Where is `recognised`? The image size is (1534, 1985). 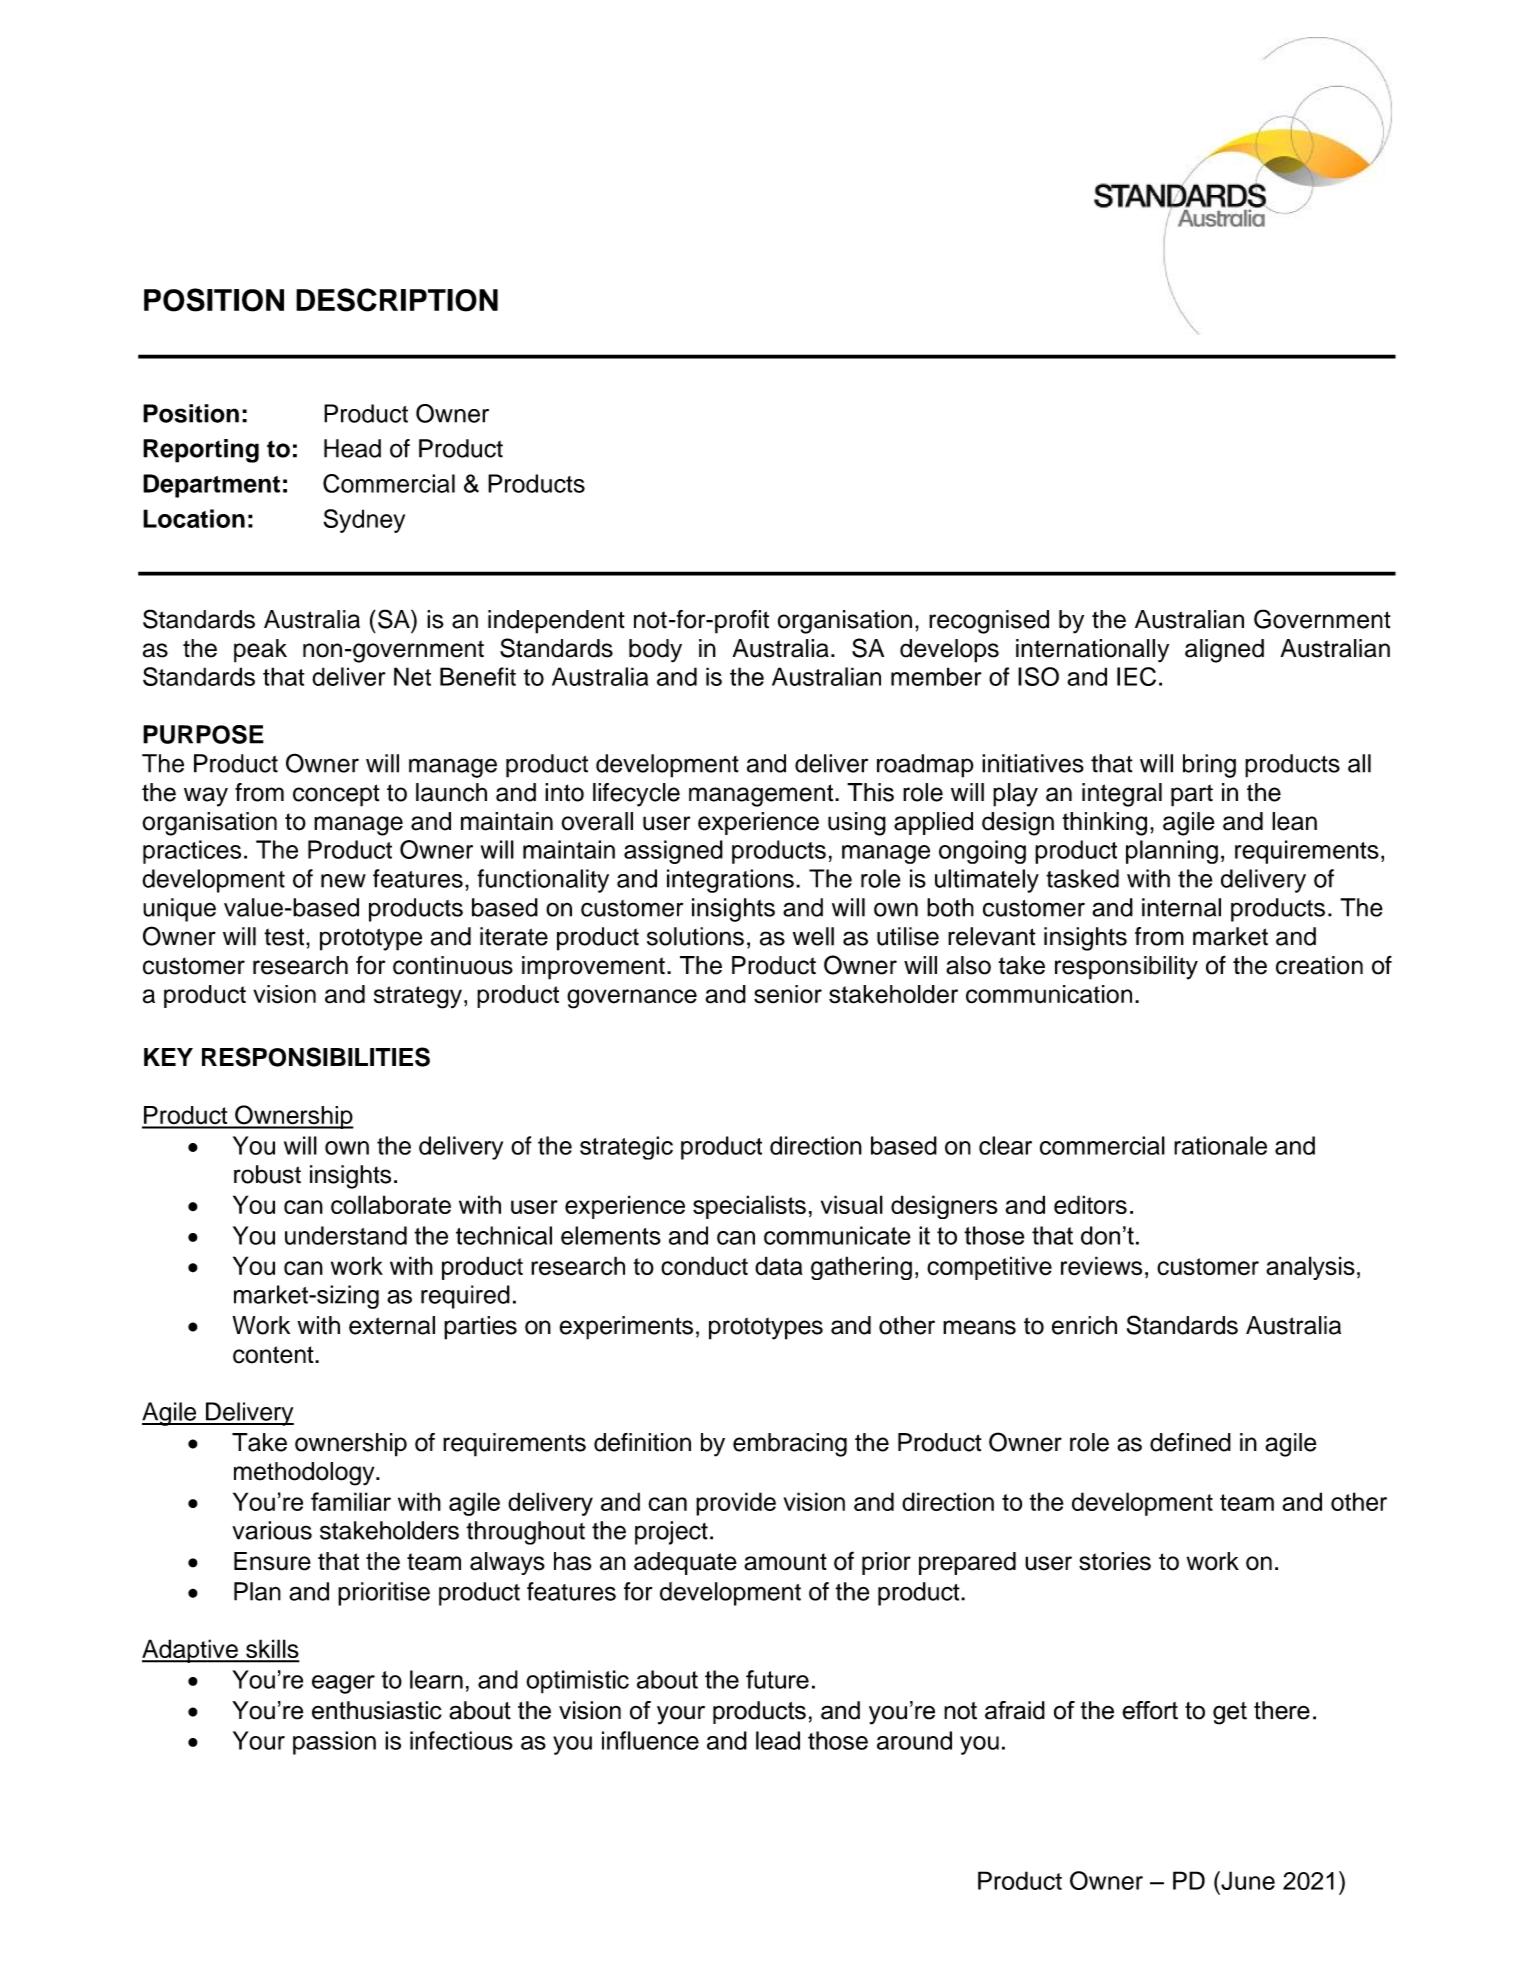
recognised is located at coordinates (989, 622).
